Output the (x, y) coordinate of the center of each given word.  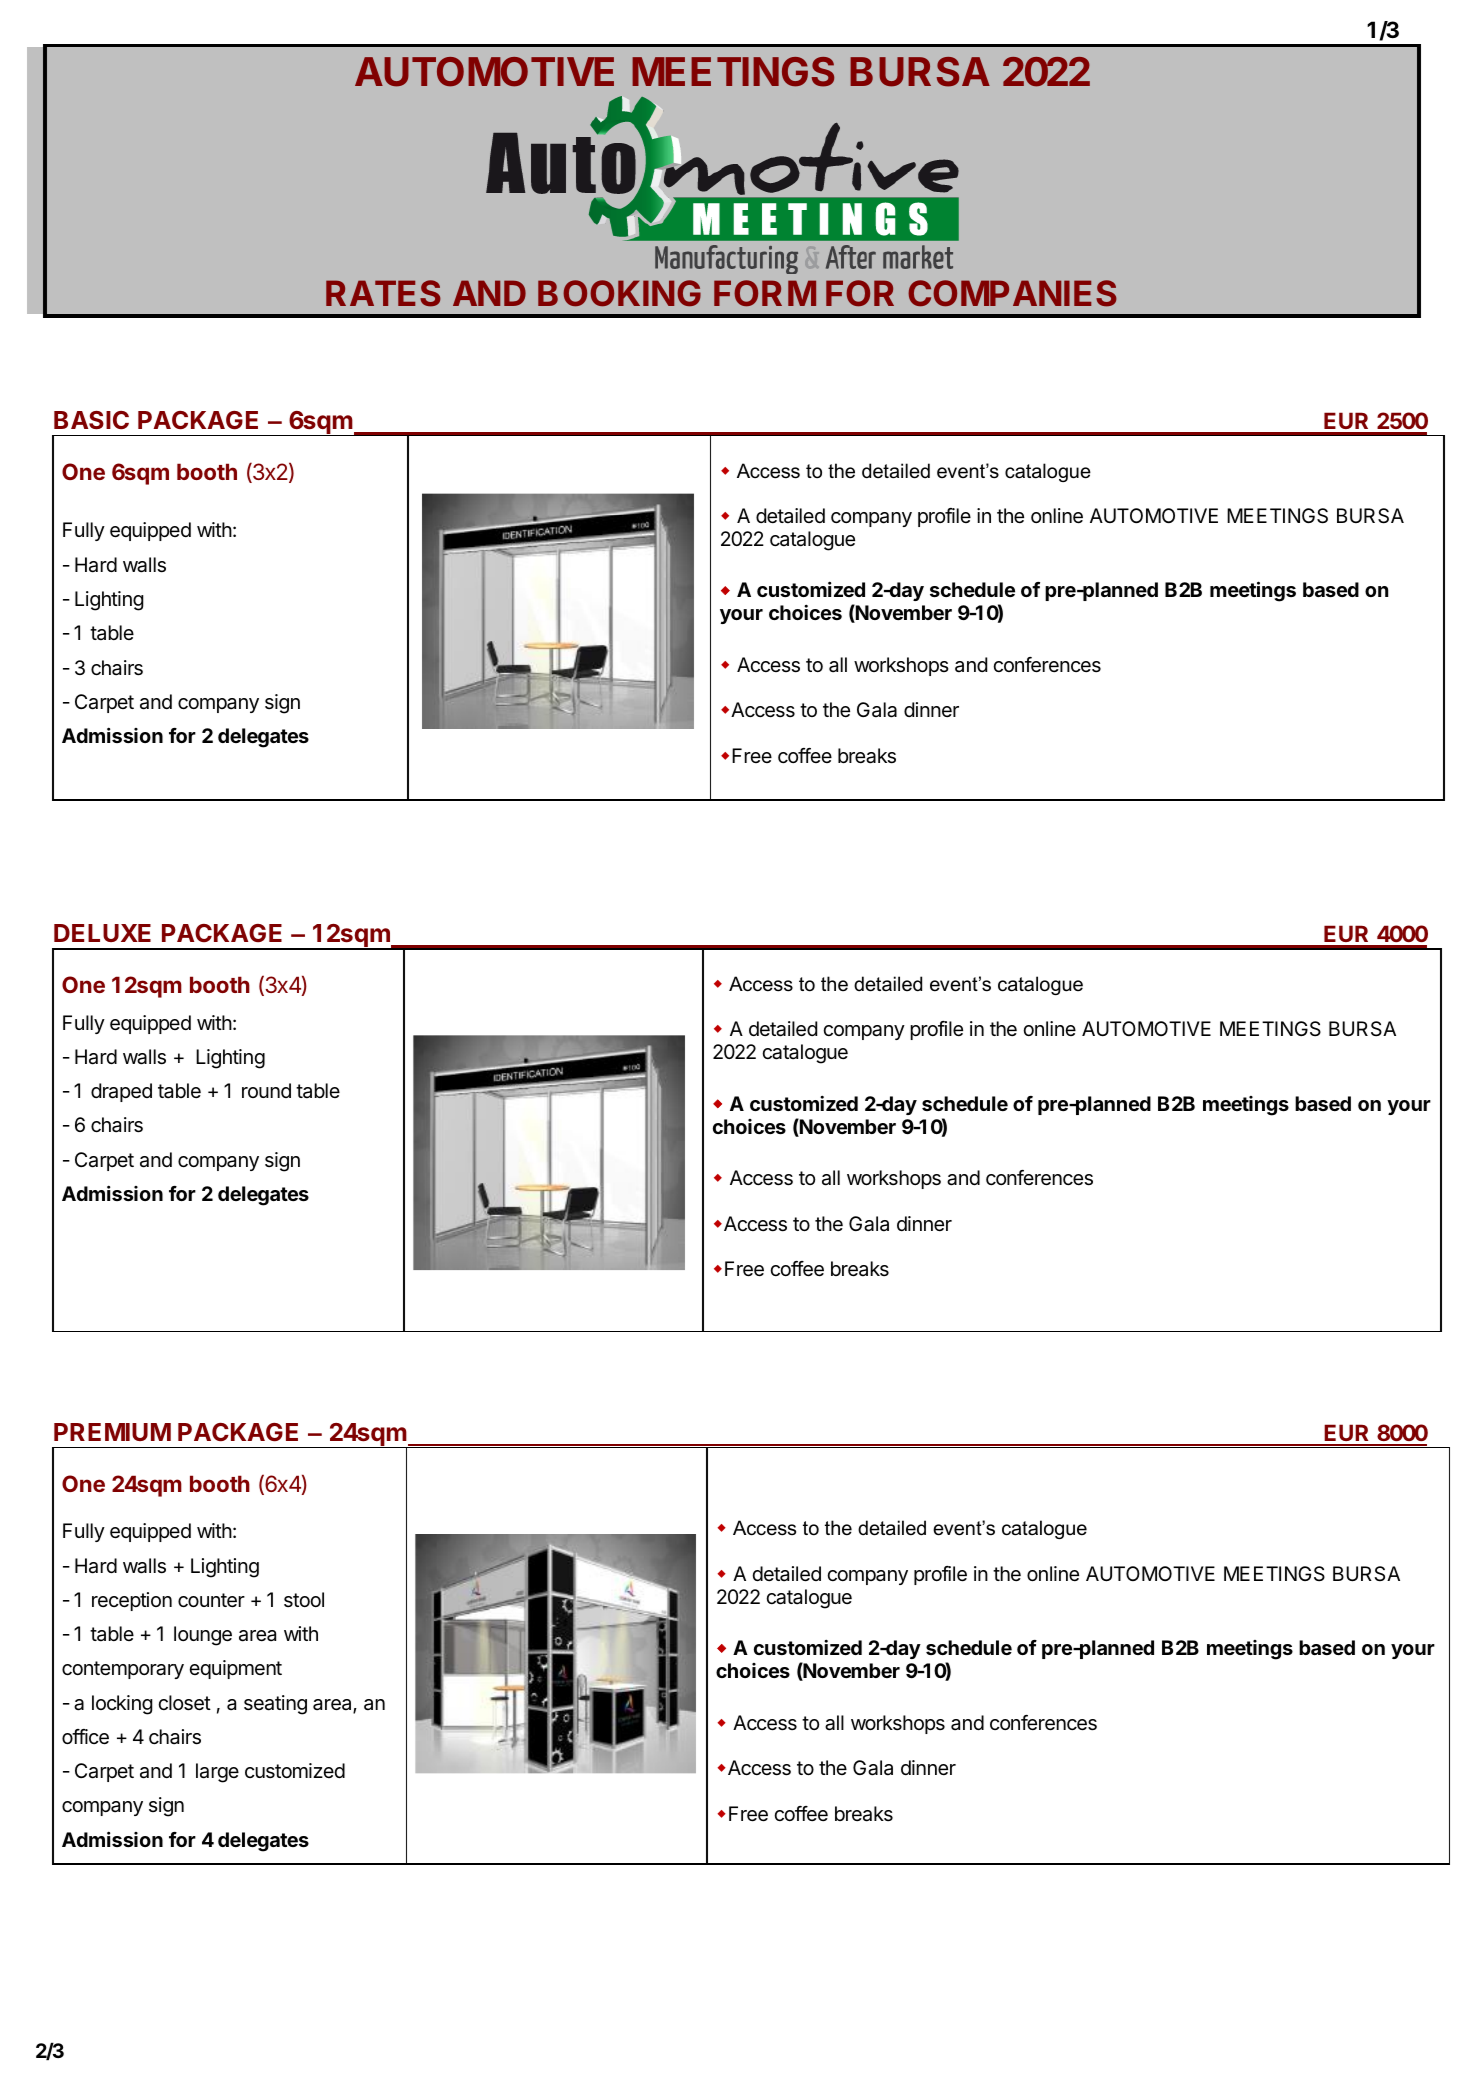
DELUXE (102, 933)
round (266, 1090)
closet (184, 1703)
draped (121, 1092)
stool (304, 1599)
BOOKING (619, 293)
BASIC (91, 420)
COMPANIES (1012, 293)
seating (275, 1705)
